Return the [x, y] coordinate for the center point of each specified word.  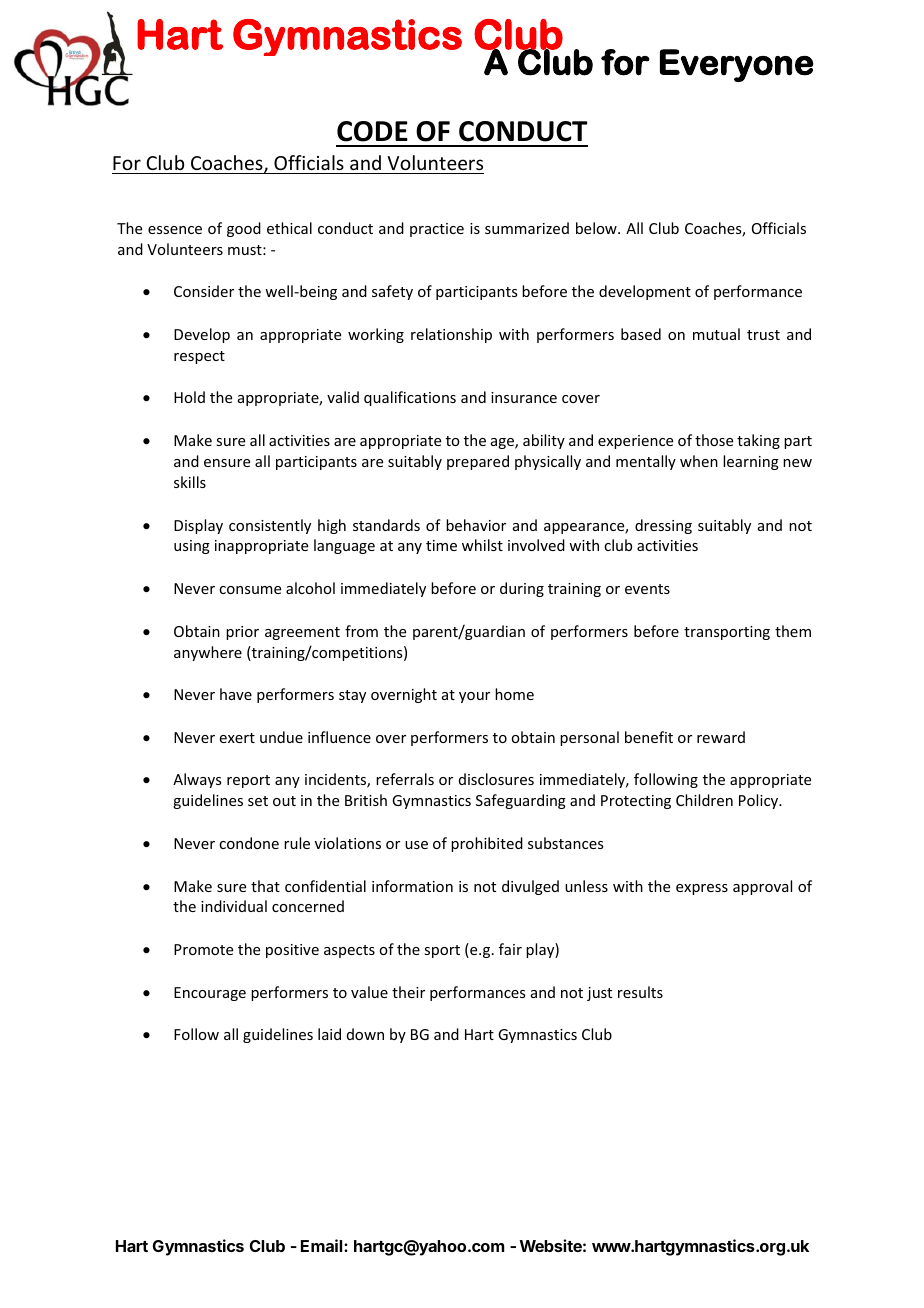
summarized [527, 228]
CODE [372, 131]
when [699, 461]
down [365, 1034]
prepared [478, 462]
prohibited [487, 844]
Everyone [737, 65]
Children [704, 800]
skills [190, 482]
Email [323, 1245]
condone [249, 843]
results [640, 992]
